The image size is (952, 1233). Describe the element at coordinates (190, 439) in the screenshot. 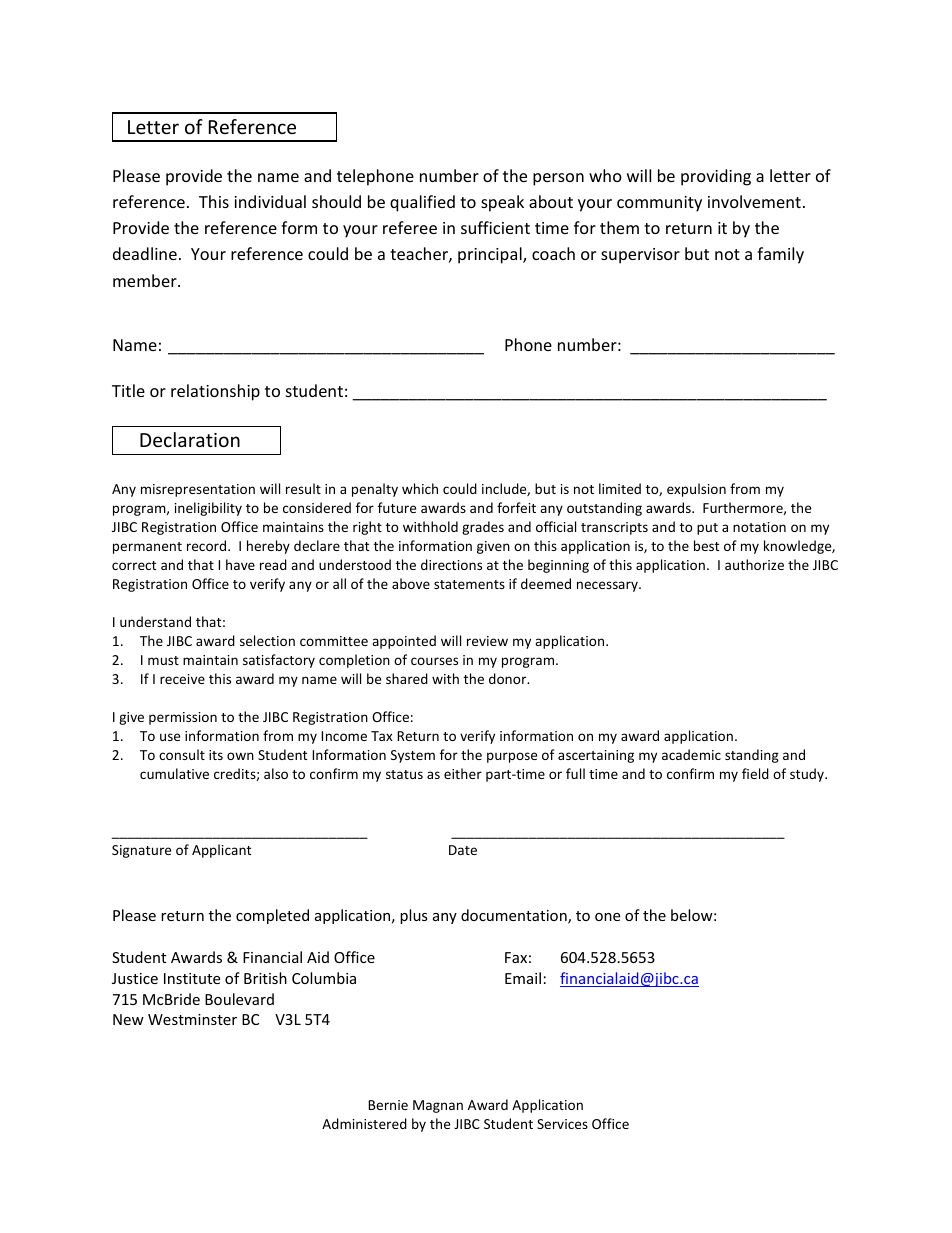

I see `Declaration` at that location.
